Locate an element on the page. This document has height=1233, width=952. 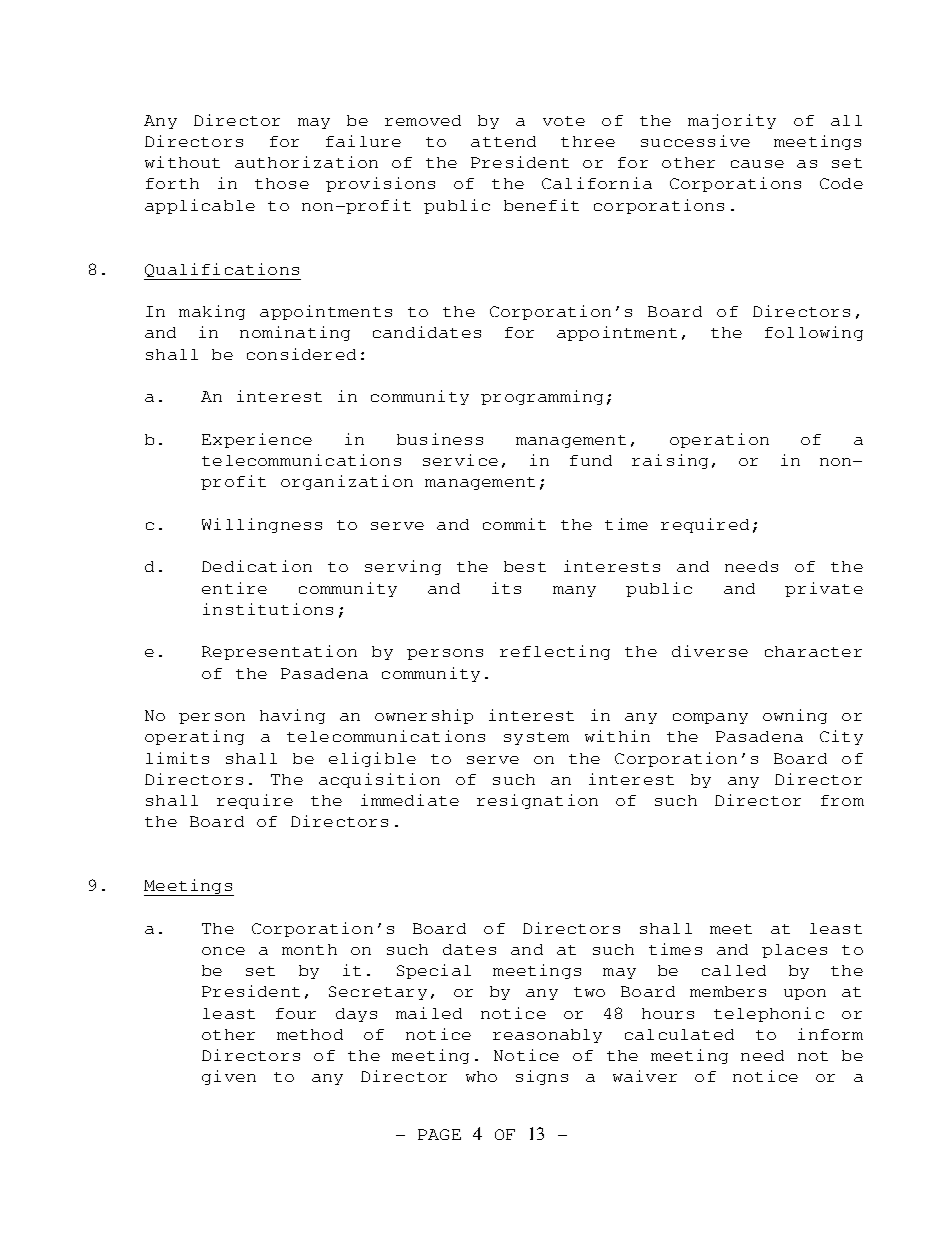
given is located at coordinates (229, 1077).
